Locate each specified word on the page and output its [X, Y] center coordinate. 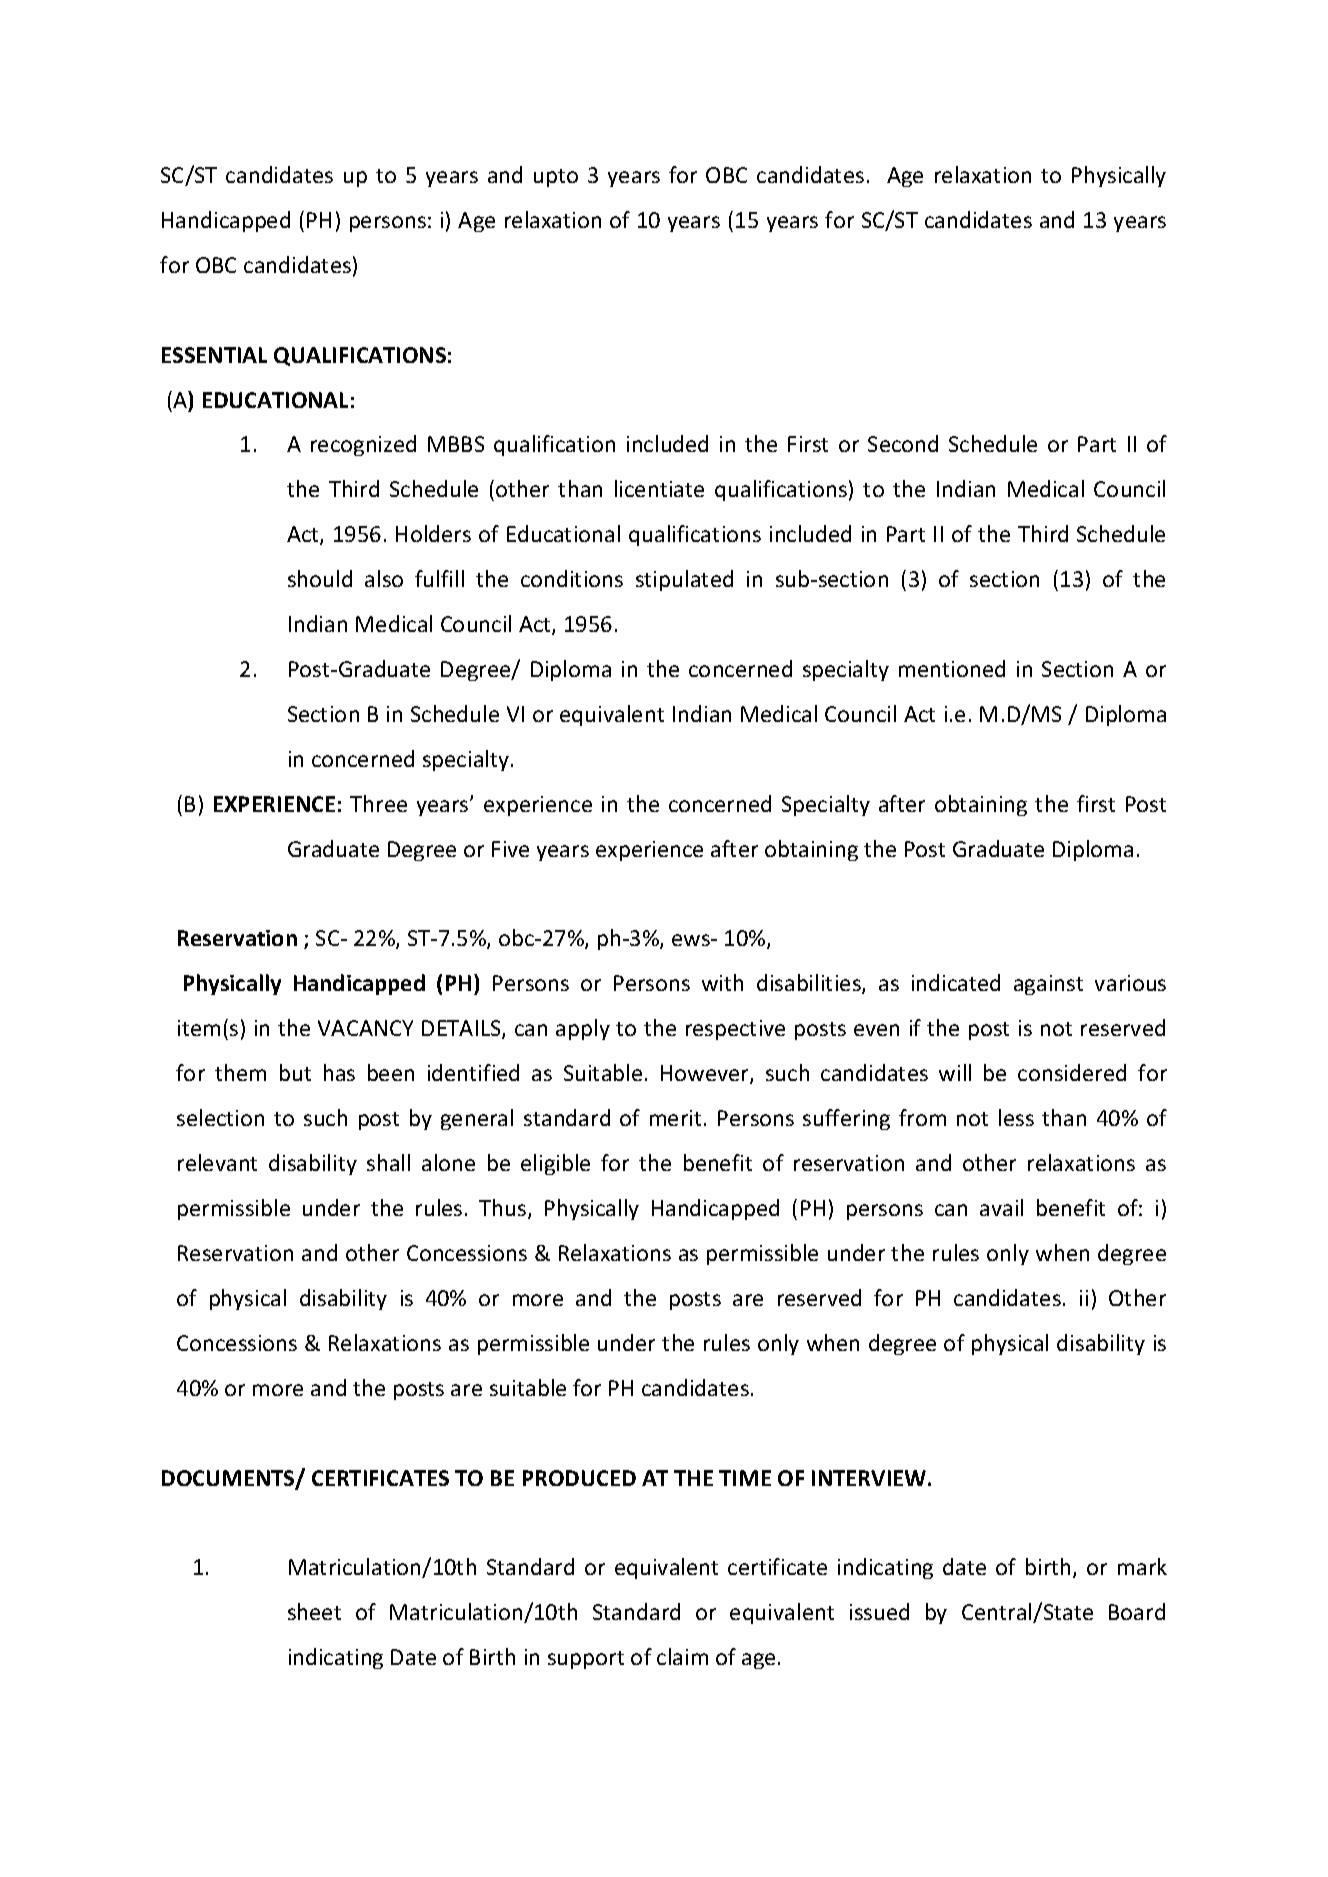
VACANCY [365, 1028]
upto [556, 178]
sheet [314, 1611]
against [1048, 985]
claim [682, 1656]
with [722, 982]
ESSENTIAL [214, 355]
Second [903, 443]
